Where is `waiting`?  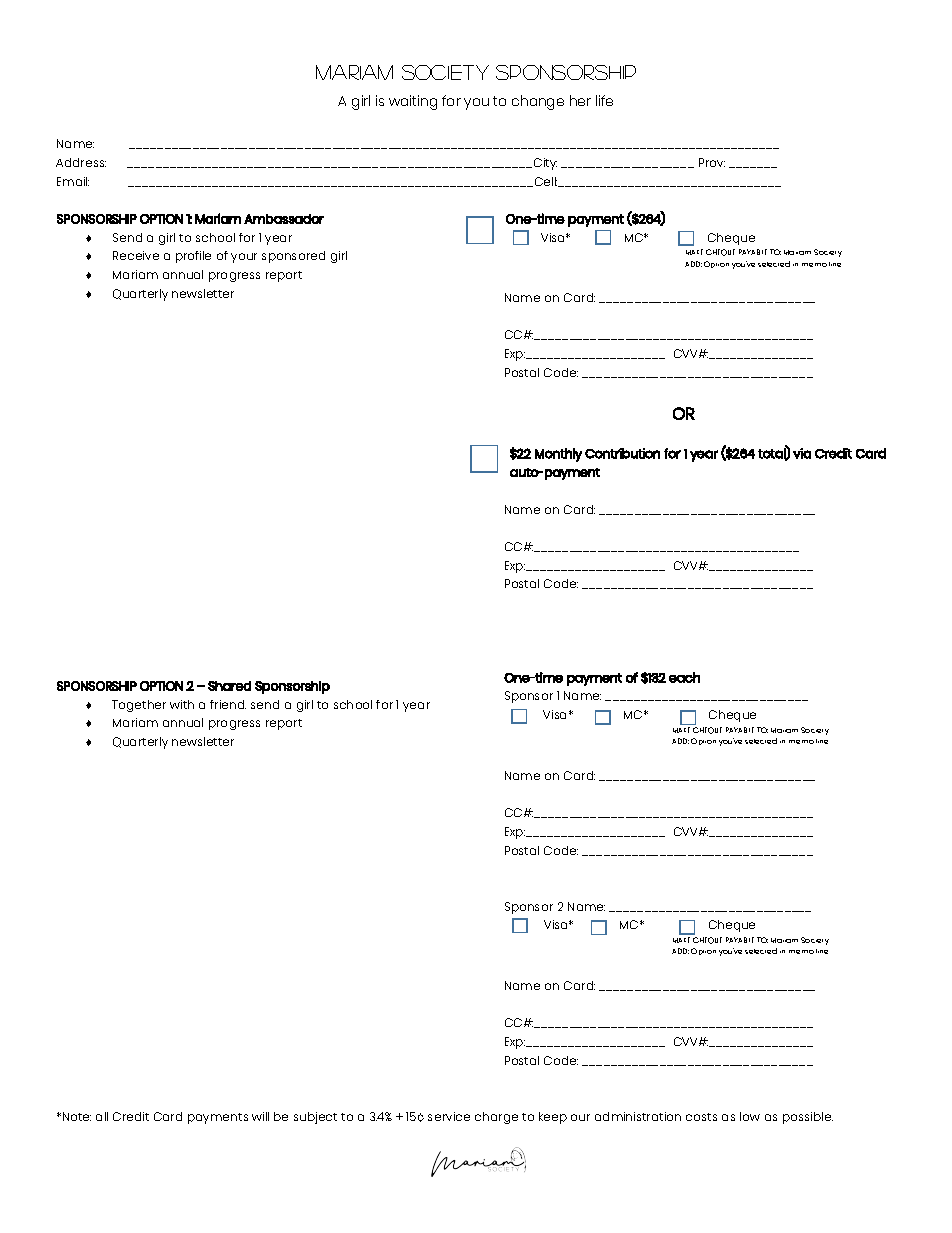
waiting is located at coordinates (413, 102).
